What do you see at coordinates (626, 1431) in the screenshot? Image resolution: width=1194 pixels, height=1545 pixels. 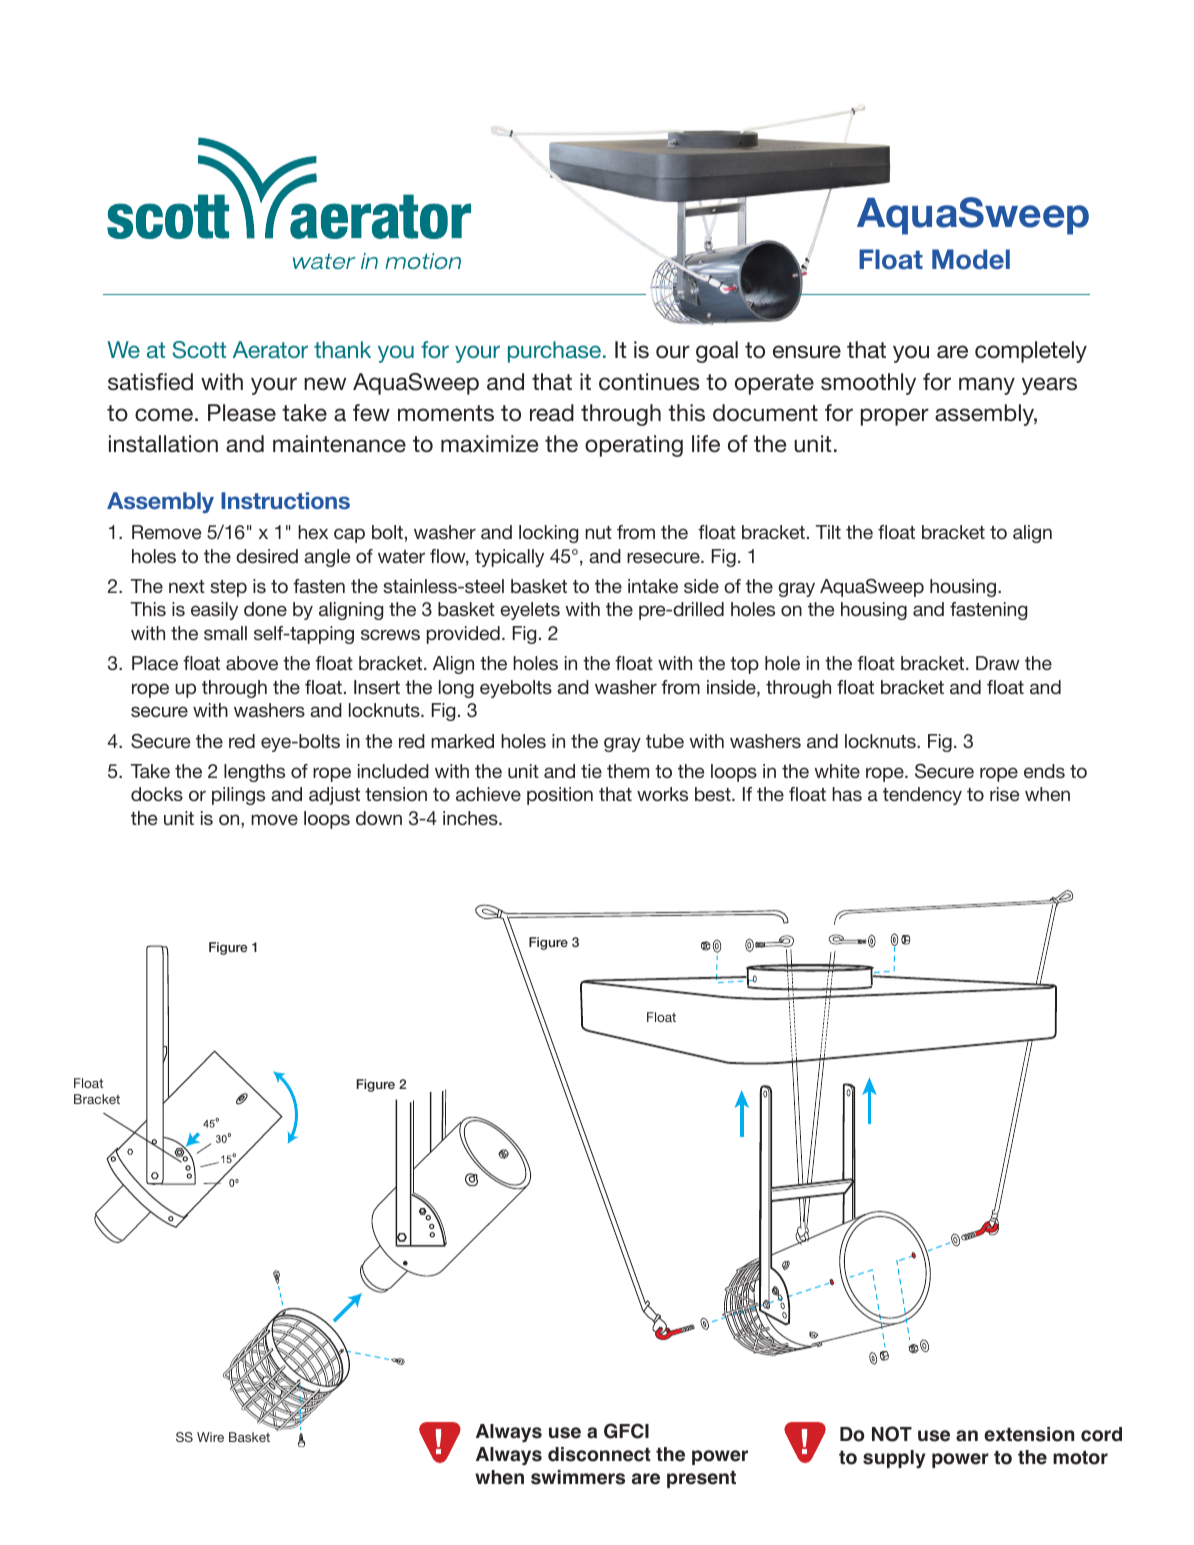 I see `GFCI` at bounding box center [626, 1431].
